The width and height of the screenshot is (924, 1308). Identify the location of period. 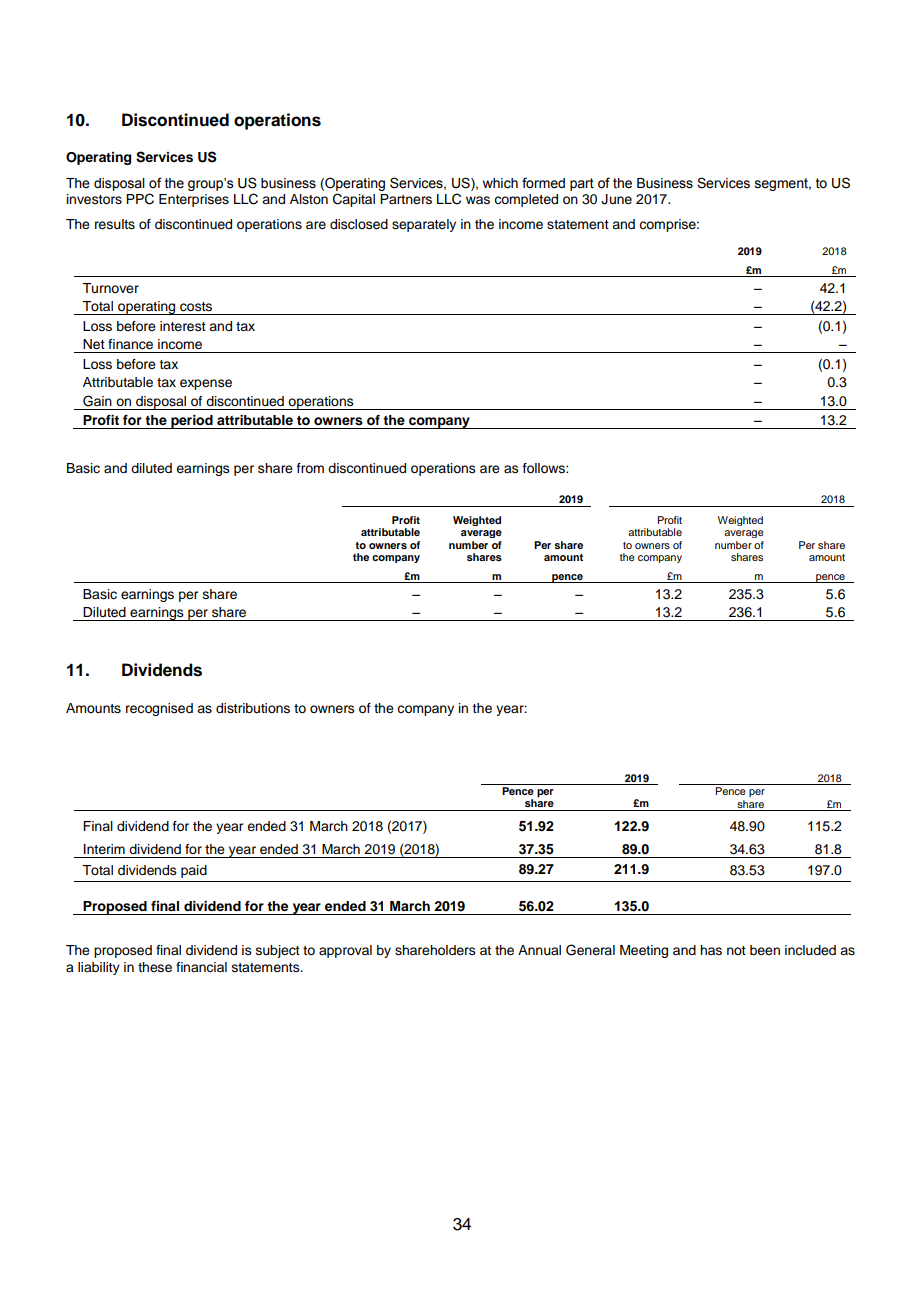
(192, 422).
